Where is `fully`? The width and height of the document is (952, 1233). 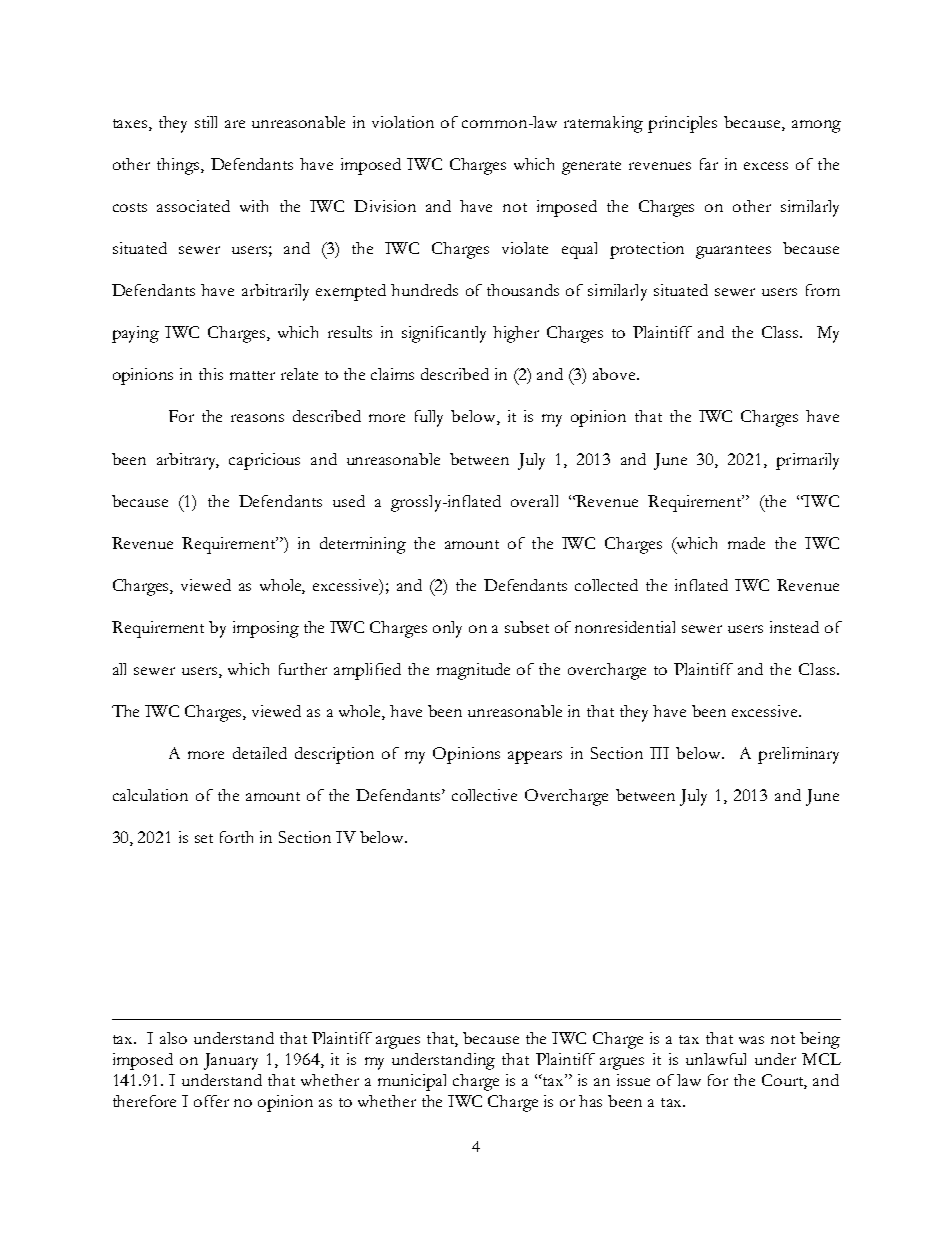
fully is located at coordinates (429, 418).
